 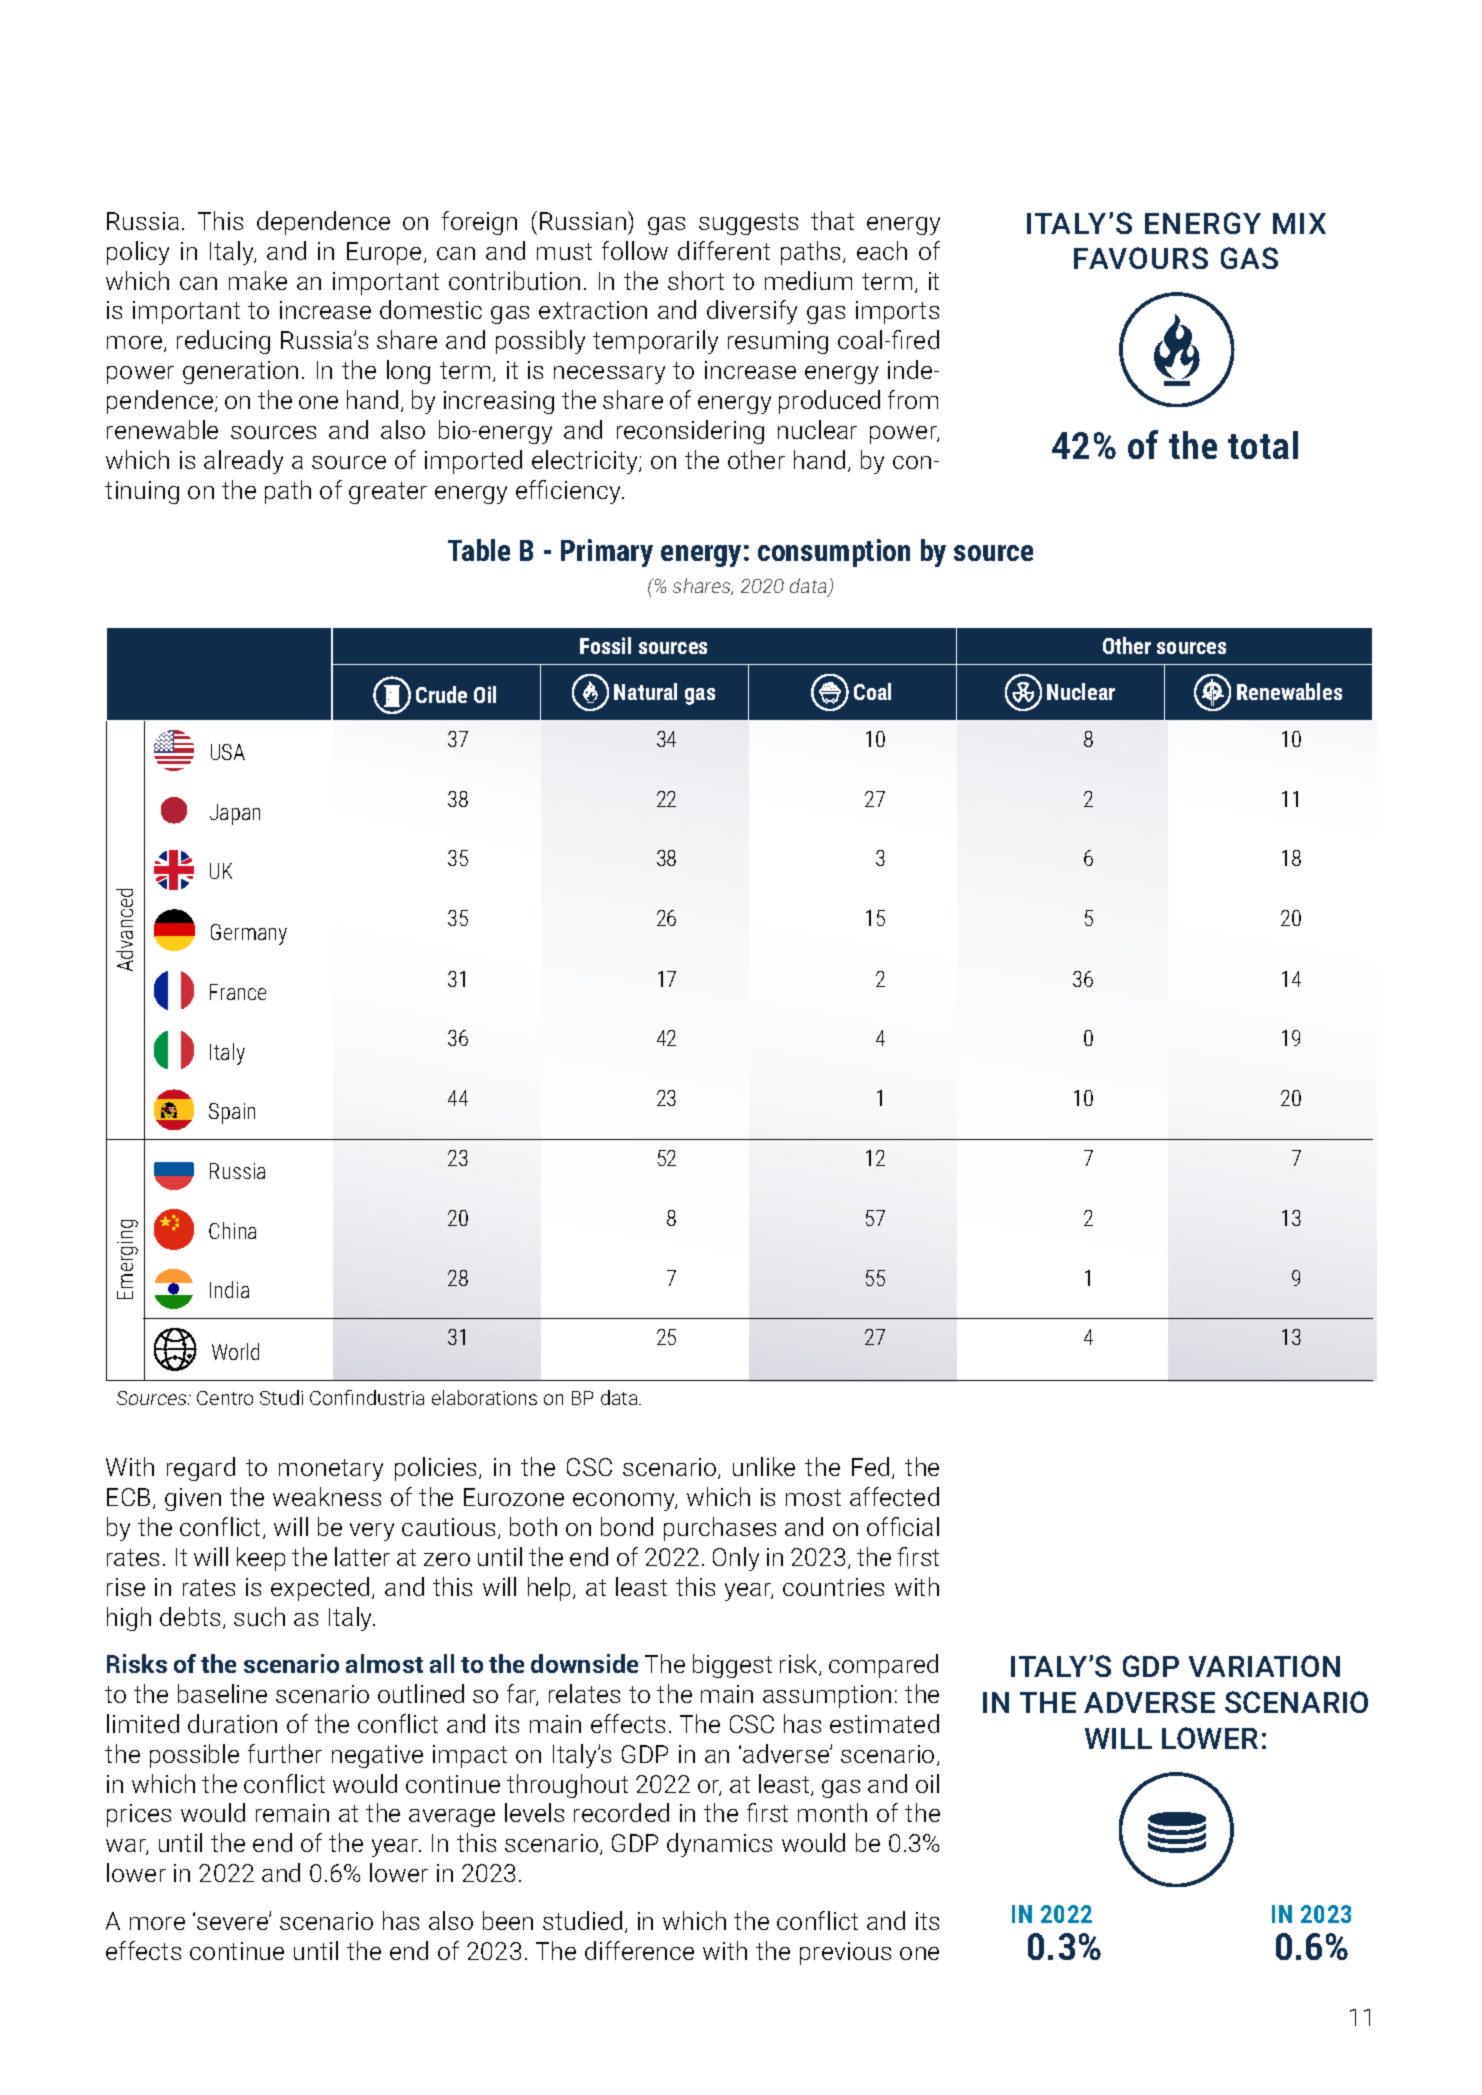 I want to click on Primary, so click(x=607, y=553).
